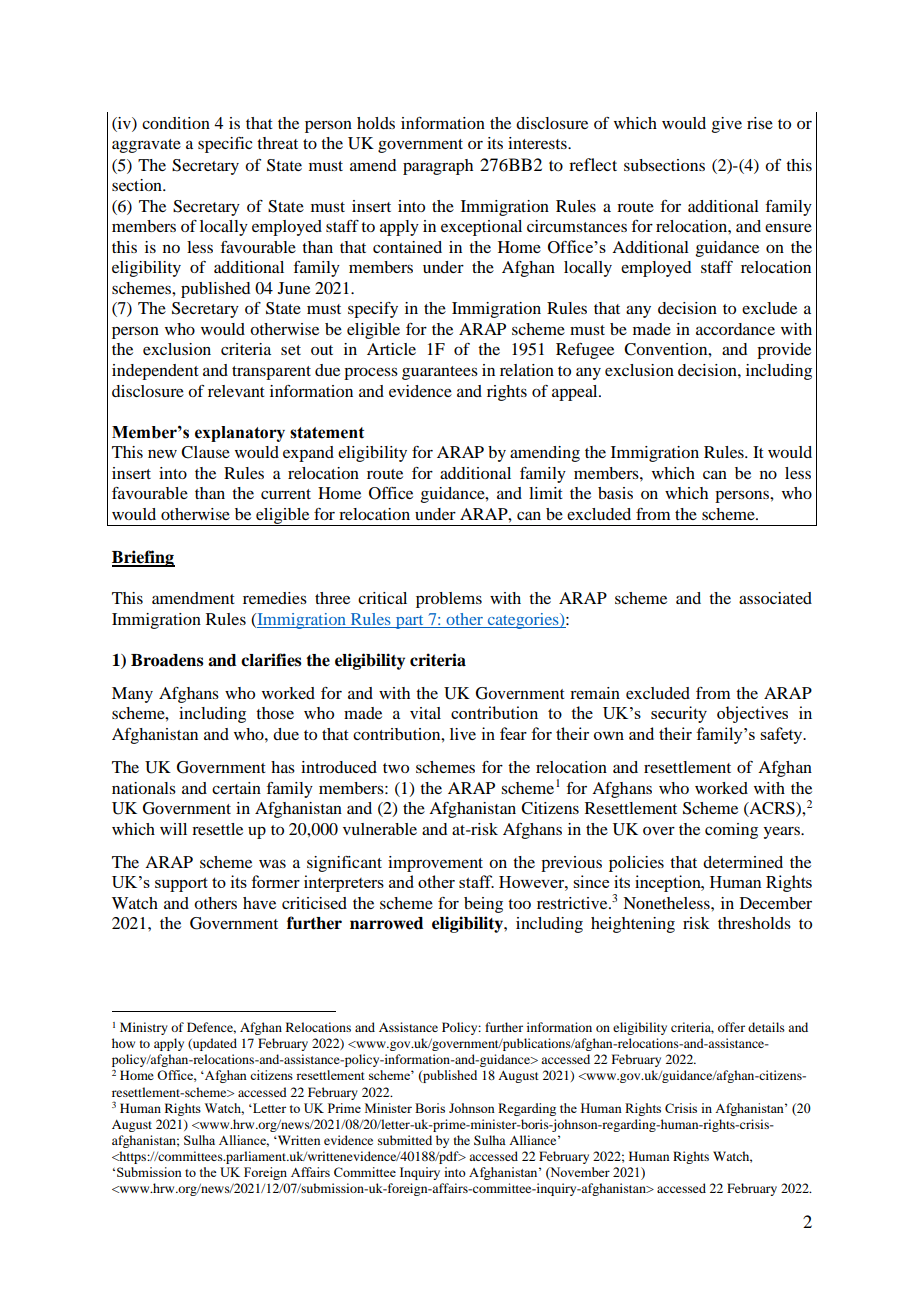 The height and width of the screenshot is (1308, 924). What do you see at coordinates (440, 373) in the screenshot?
I see `guarantees` at bounding box center [440, 373].
